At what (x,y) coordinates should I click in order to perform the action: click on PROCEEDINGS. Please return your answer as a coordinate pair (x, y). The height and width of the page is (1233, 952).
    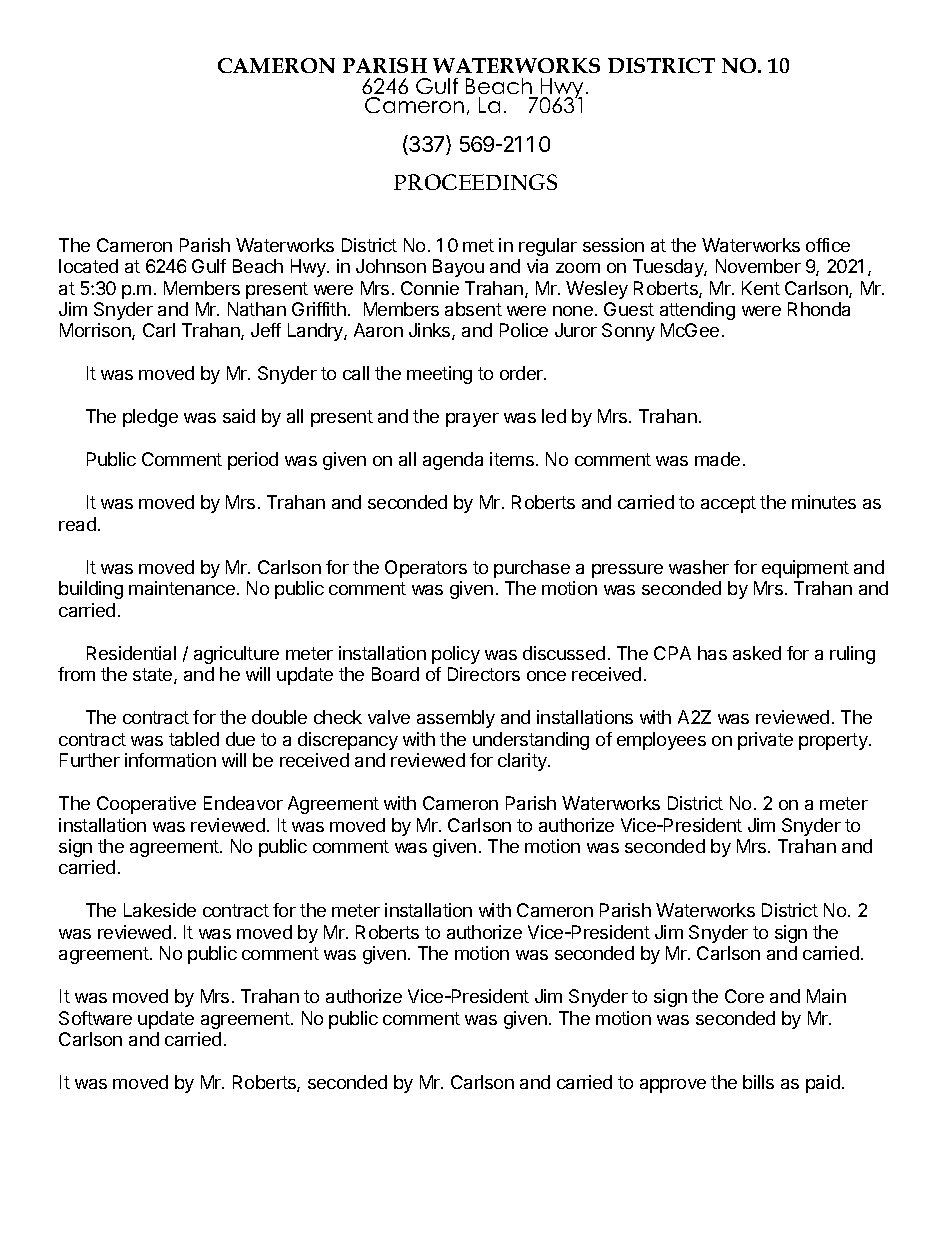
    Looking at the image, I should click on (475, 182).
